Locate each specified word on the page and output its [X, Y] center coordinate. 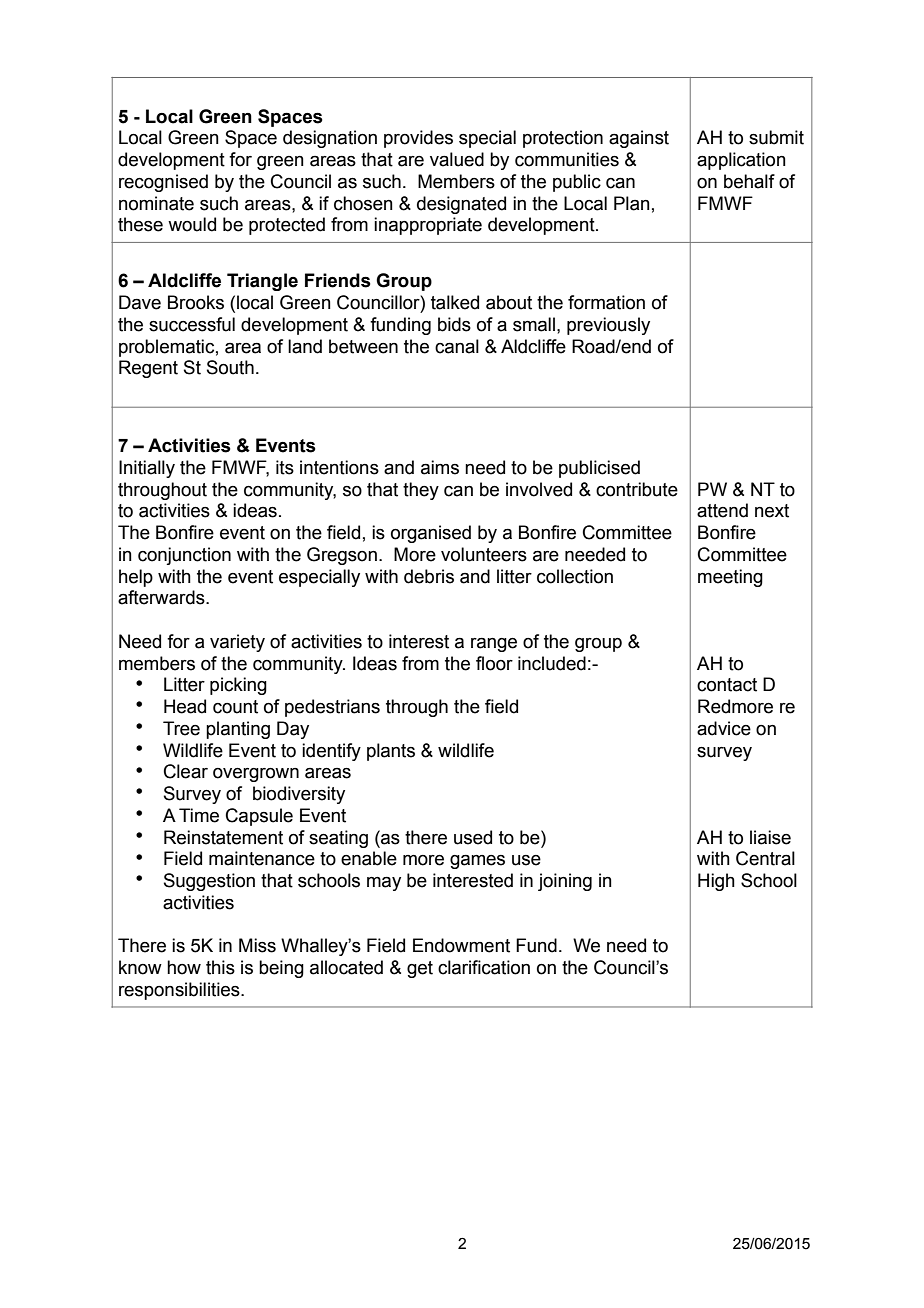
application [741, 161]
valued [457, 159]
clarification [484, 967]
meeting [730, 578]
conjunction [184, 556]
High [716, 882]
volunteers [484, 554]
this [220, 967]
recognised [163, 183]
